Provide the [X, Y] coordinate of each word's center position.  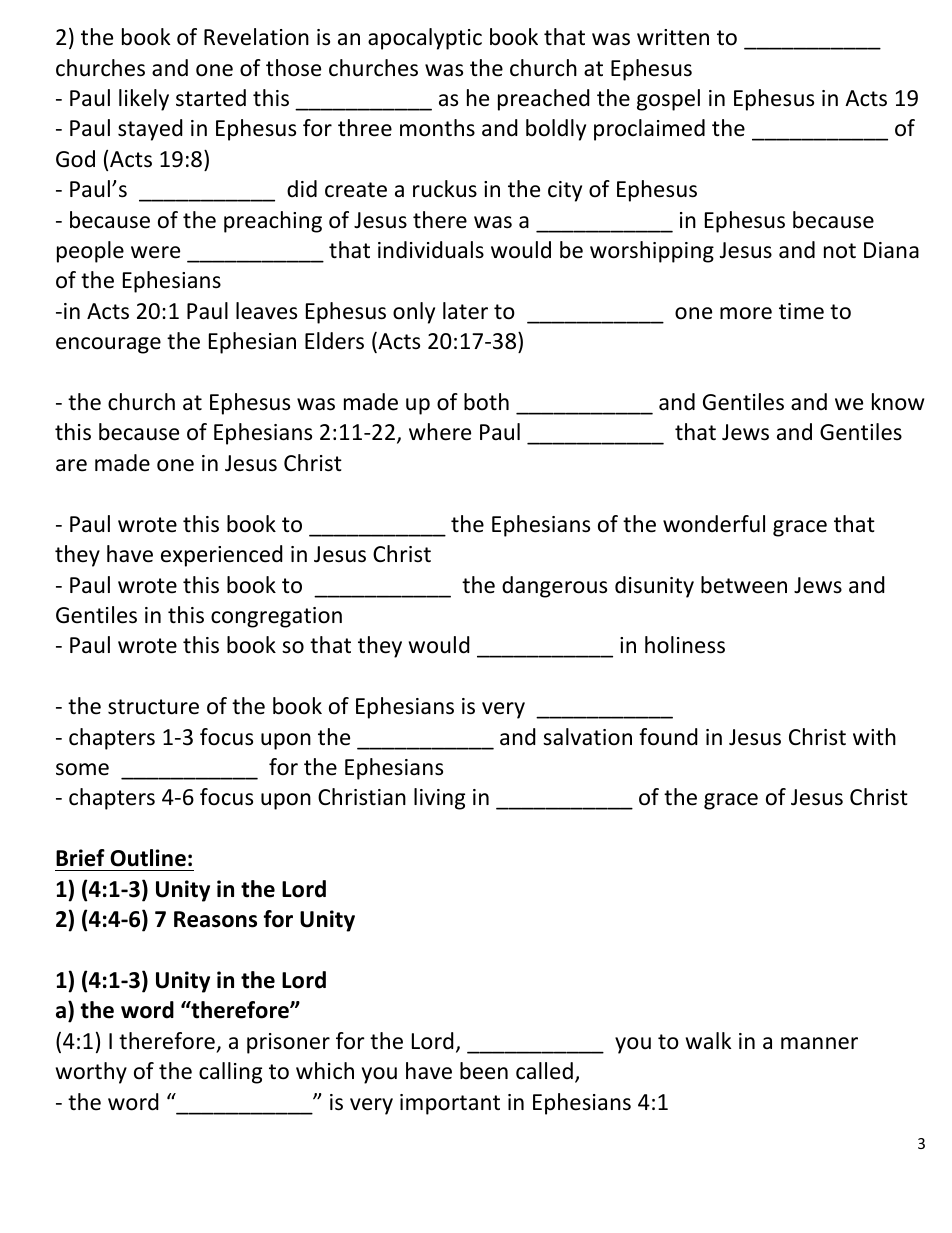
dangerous [554, 587]
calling [230, 1073]
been [484, 1071]
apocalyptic [425, 39]
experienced [222, 556]
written [673, 37]
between [744, 585]
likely [144, 100]
